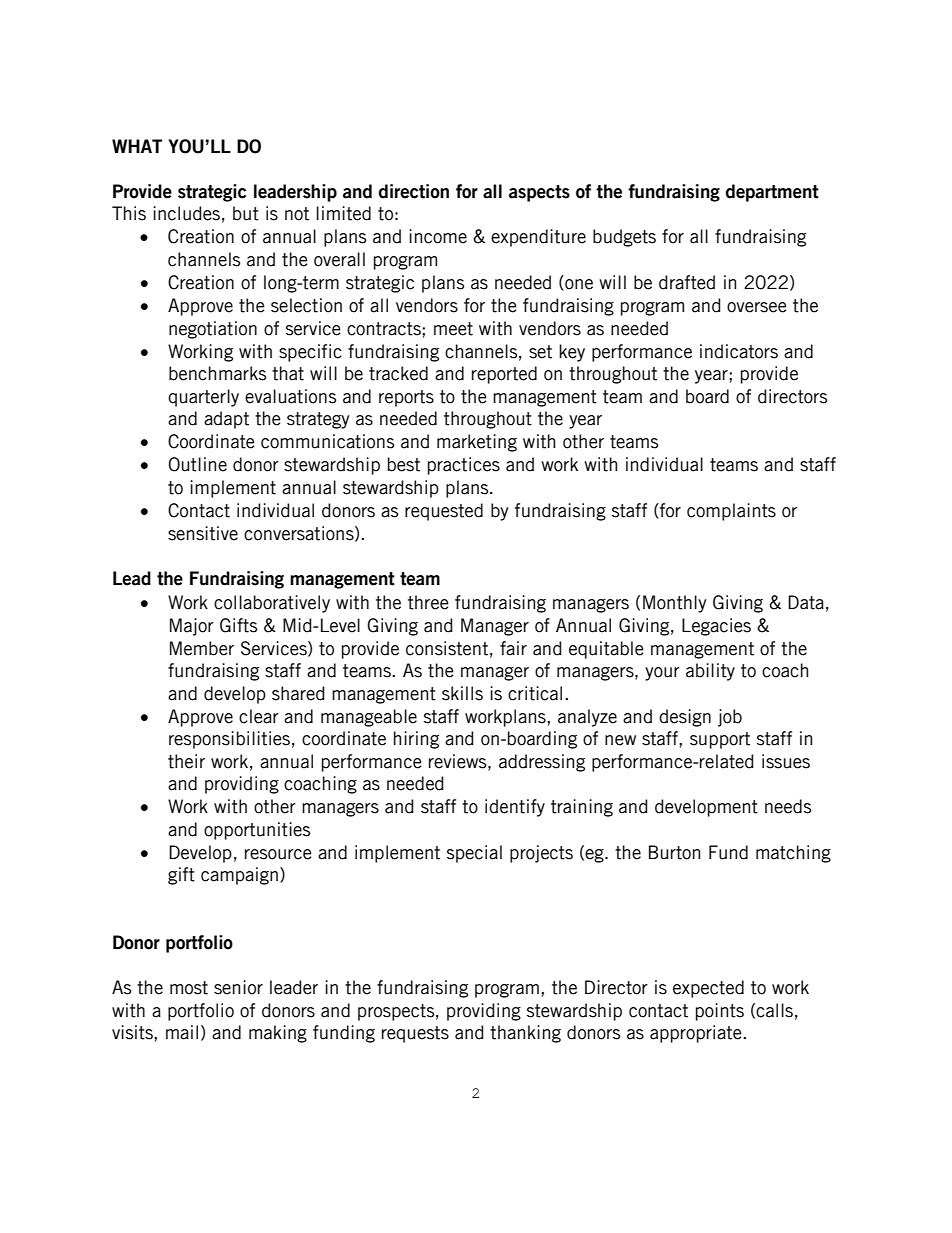  I want to click on most, so click(189, 988).
